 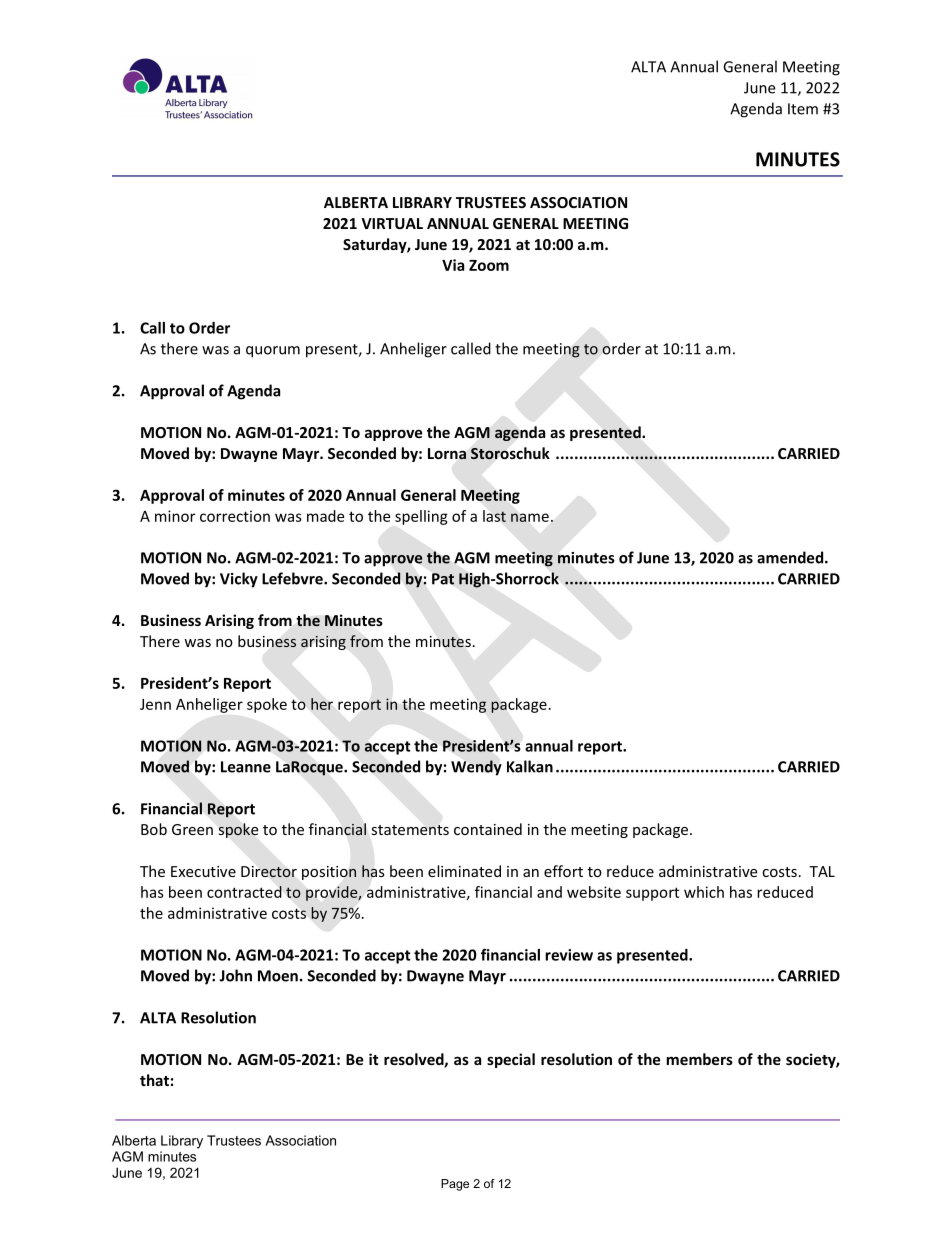 I want to click on VIRTUAL, so click(x=392, y=223).
